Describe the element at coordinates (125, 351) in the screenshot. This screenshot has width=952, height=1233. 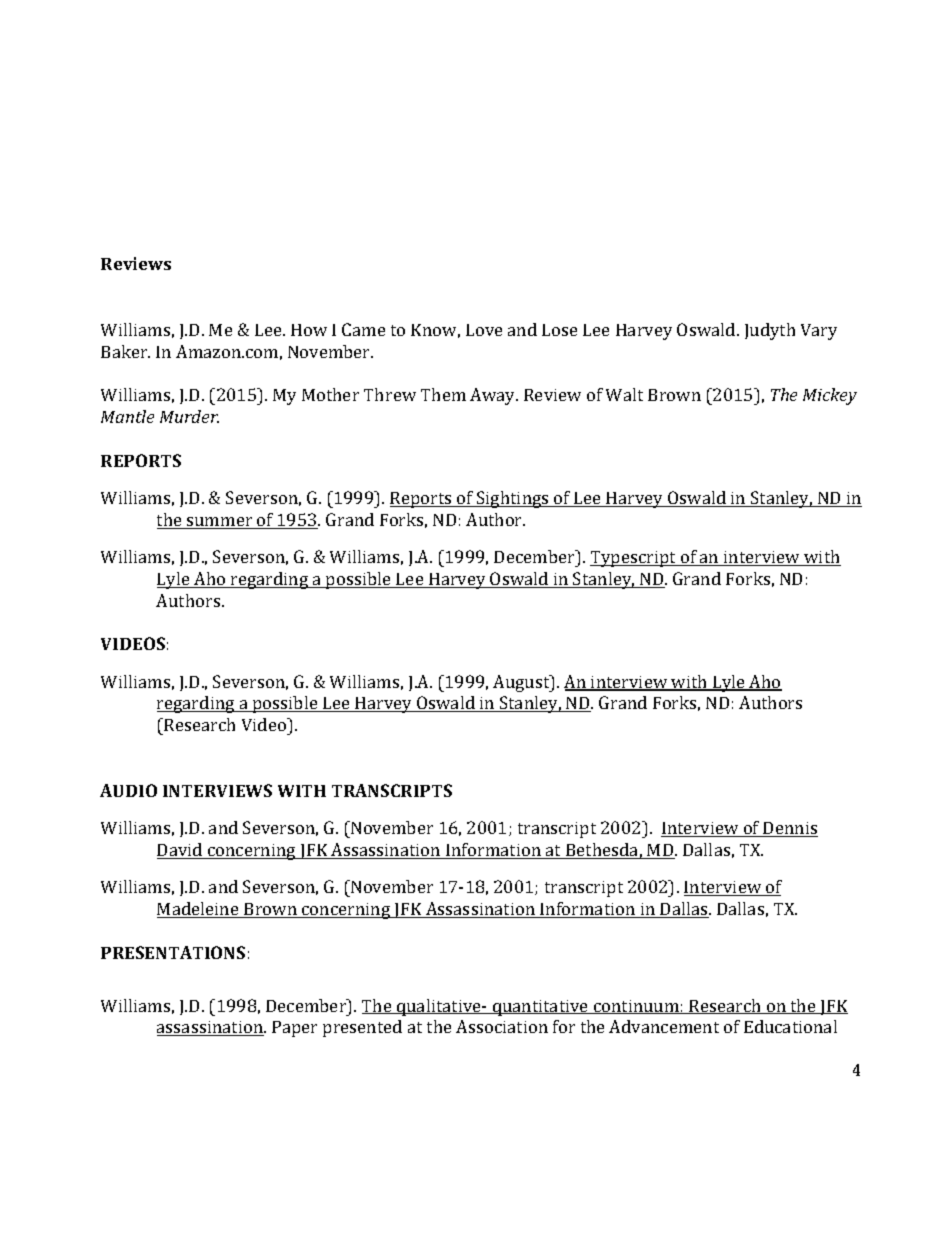
I see `Baker` at that location.
